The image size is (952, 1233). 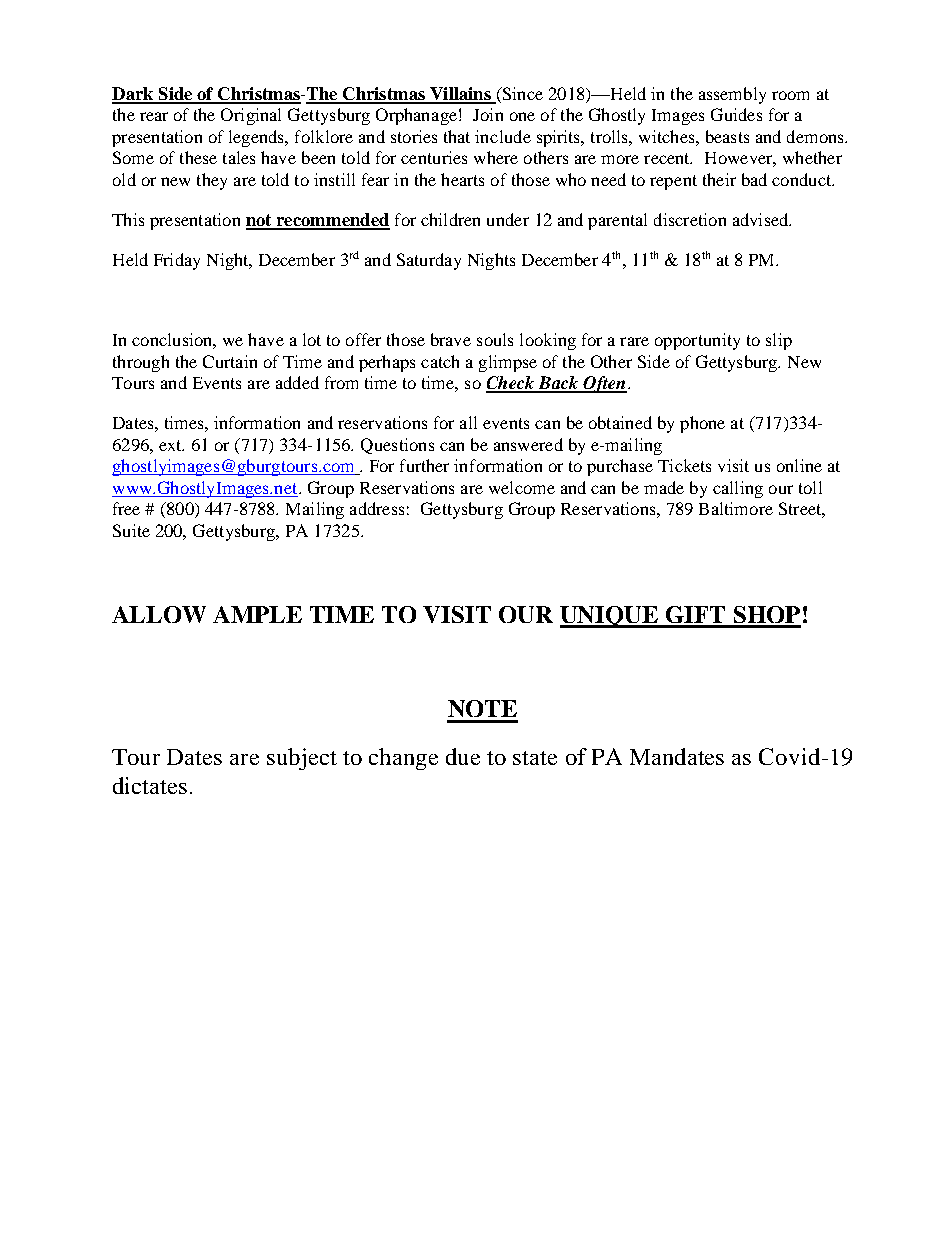 What do you see at coordinates (736, 114) in the page?
I see `Guides` at bounding box center [736, 114].
